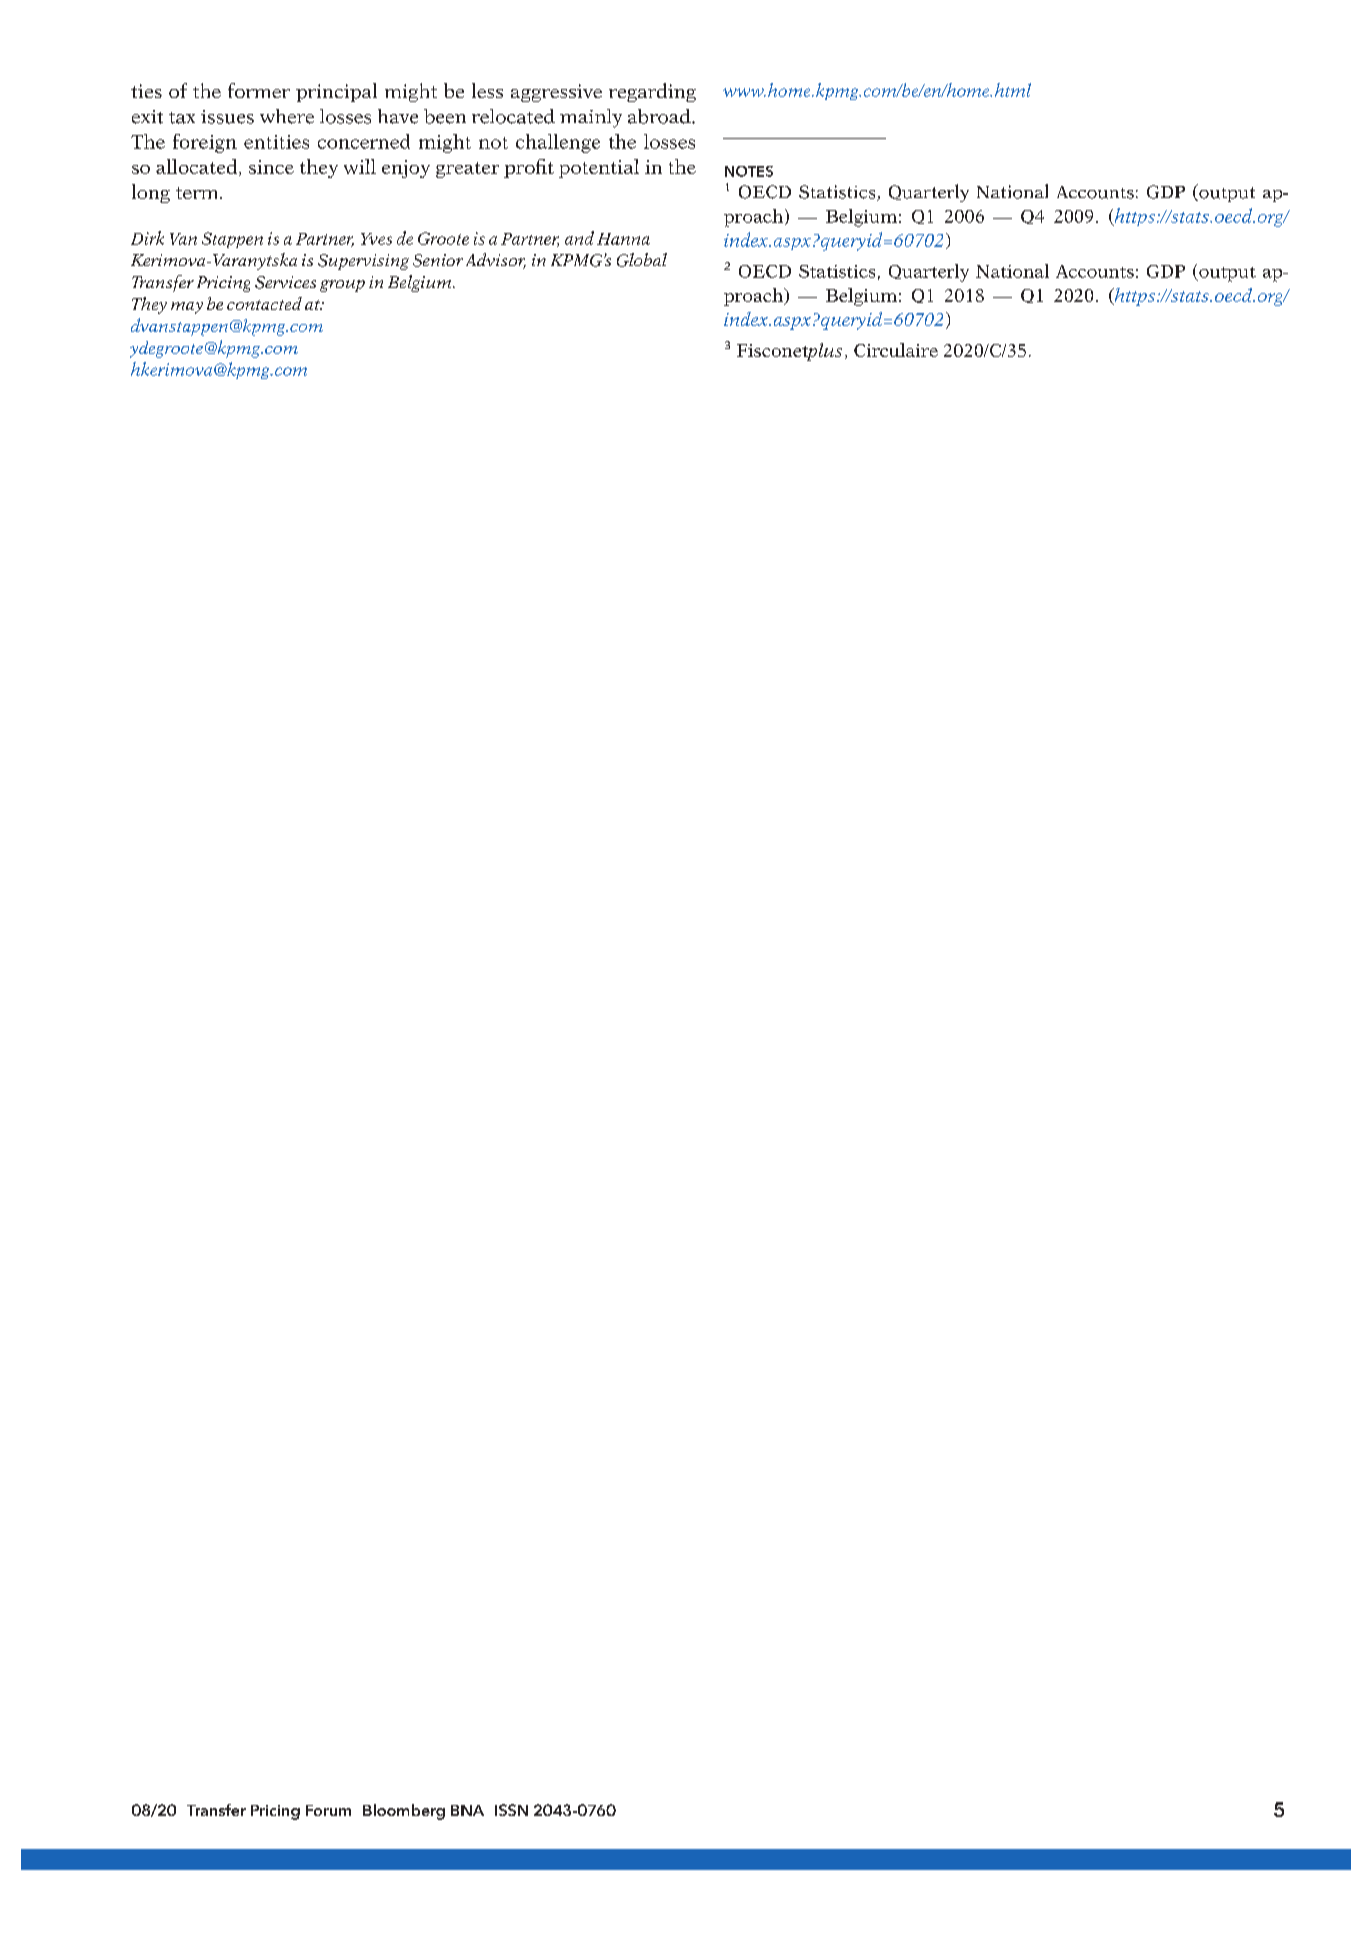 The height and width of the image is (1938, 1370). What do you see at coordinates (363, 262) in the image?
I see `Supervising` at bounding box center [363, 262].
